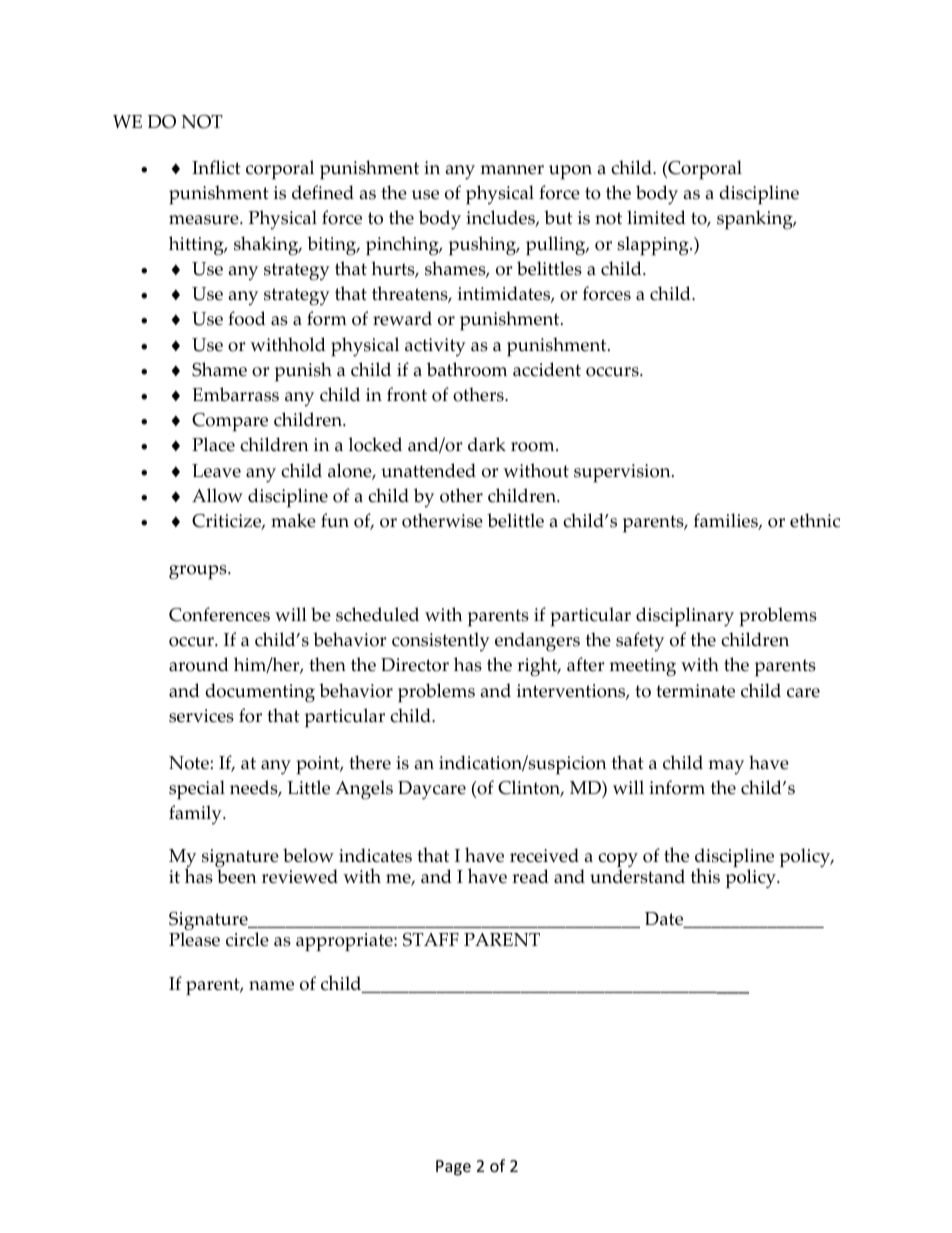 This image has width=952, height=1233. Describe the element at coordinates (538, 667) in the image. I see `right` at that location.
